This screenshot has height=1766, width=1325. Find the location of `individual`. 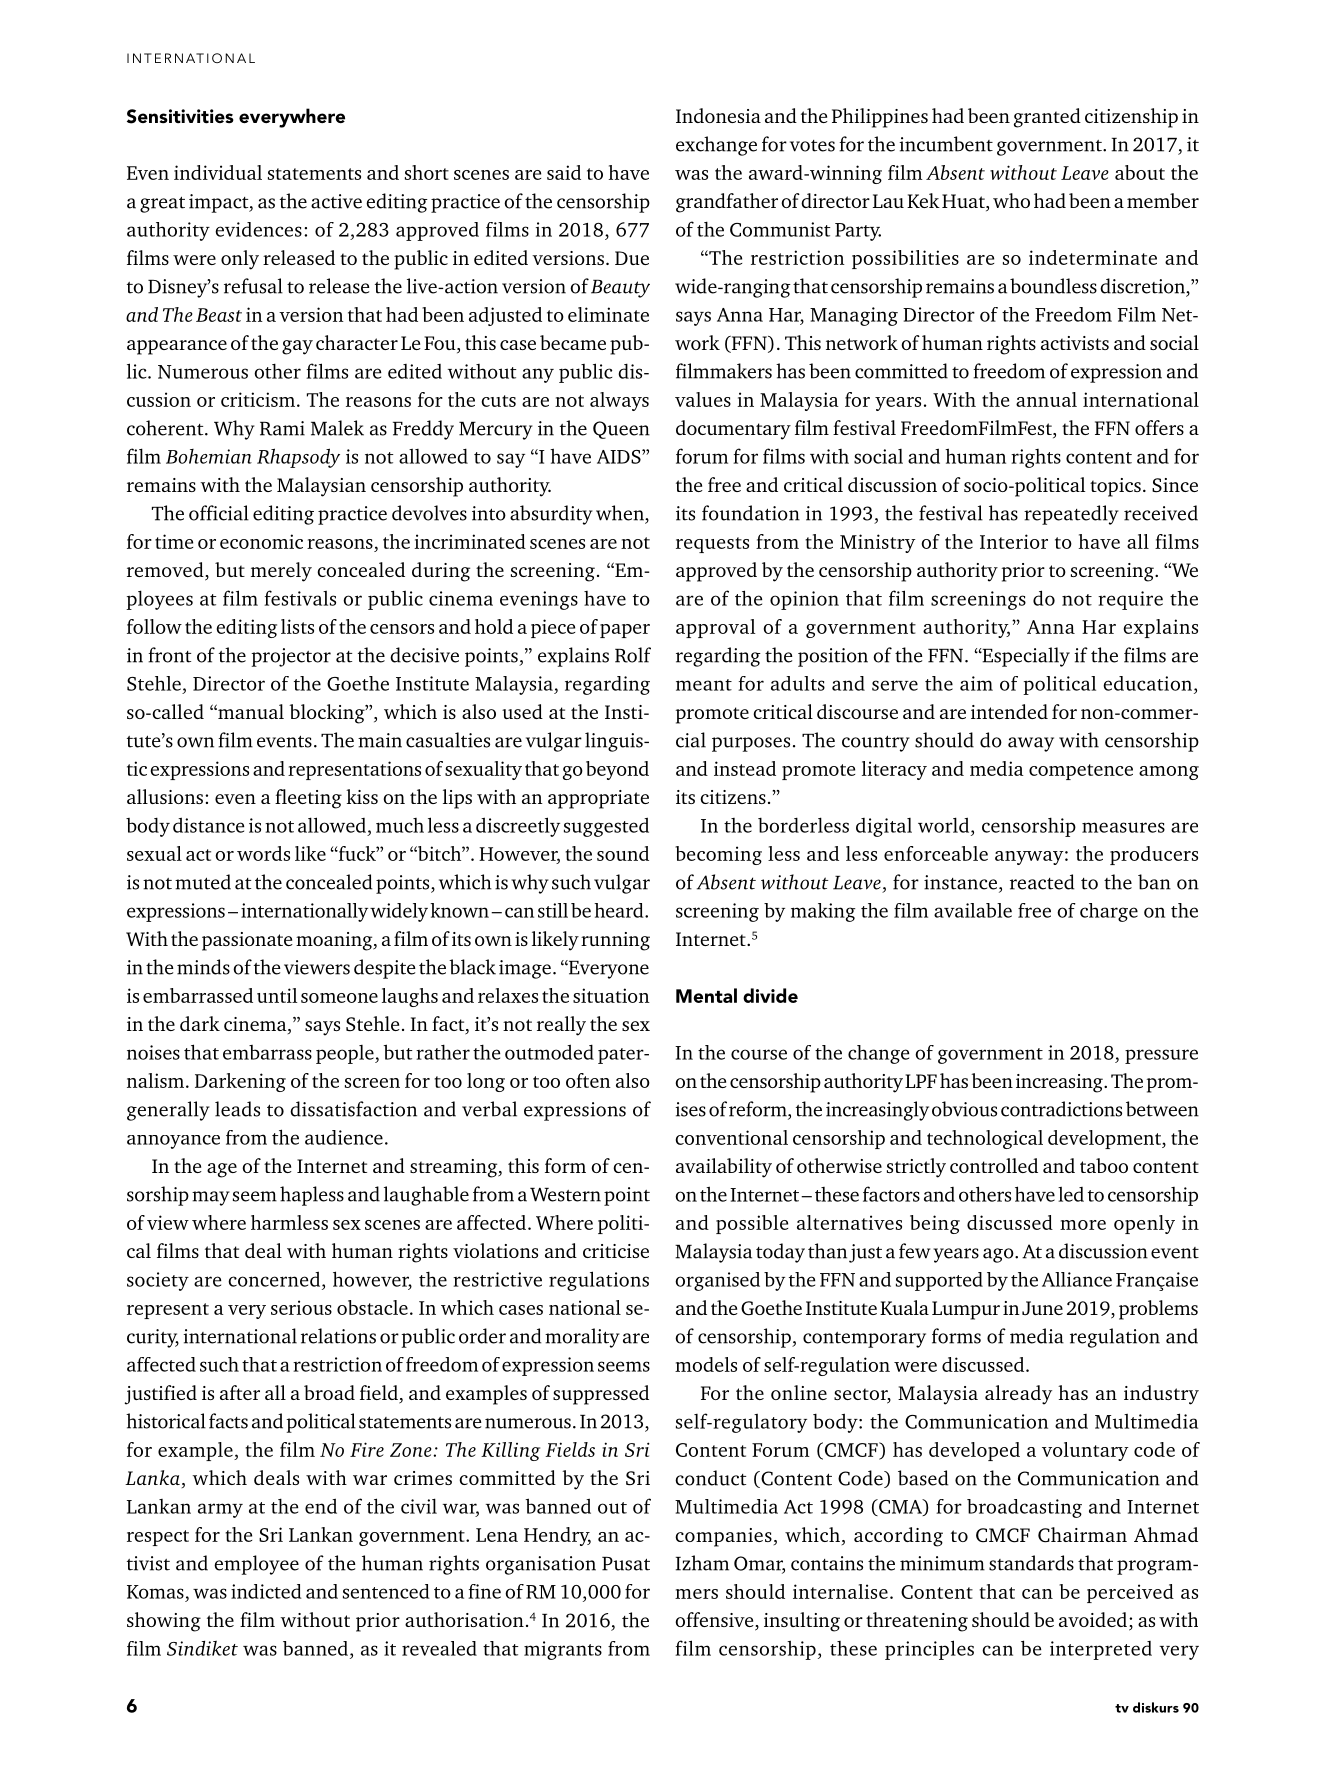

individual is located at coordinates (218, 172).
